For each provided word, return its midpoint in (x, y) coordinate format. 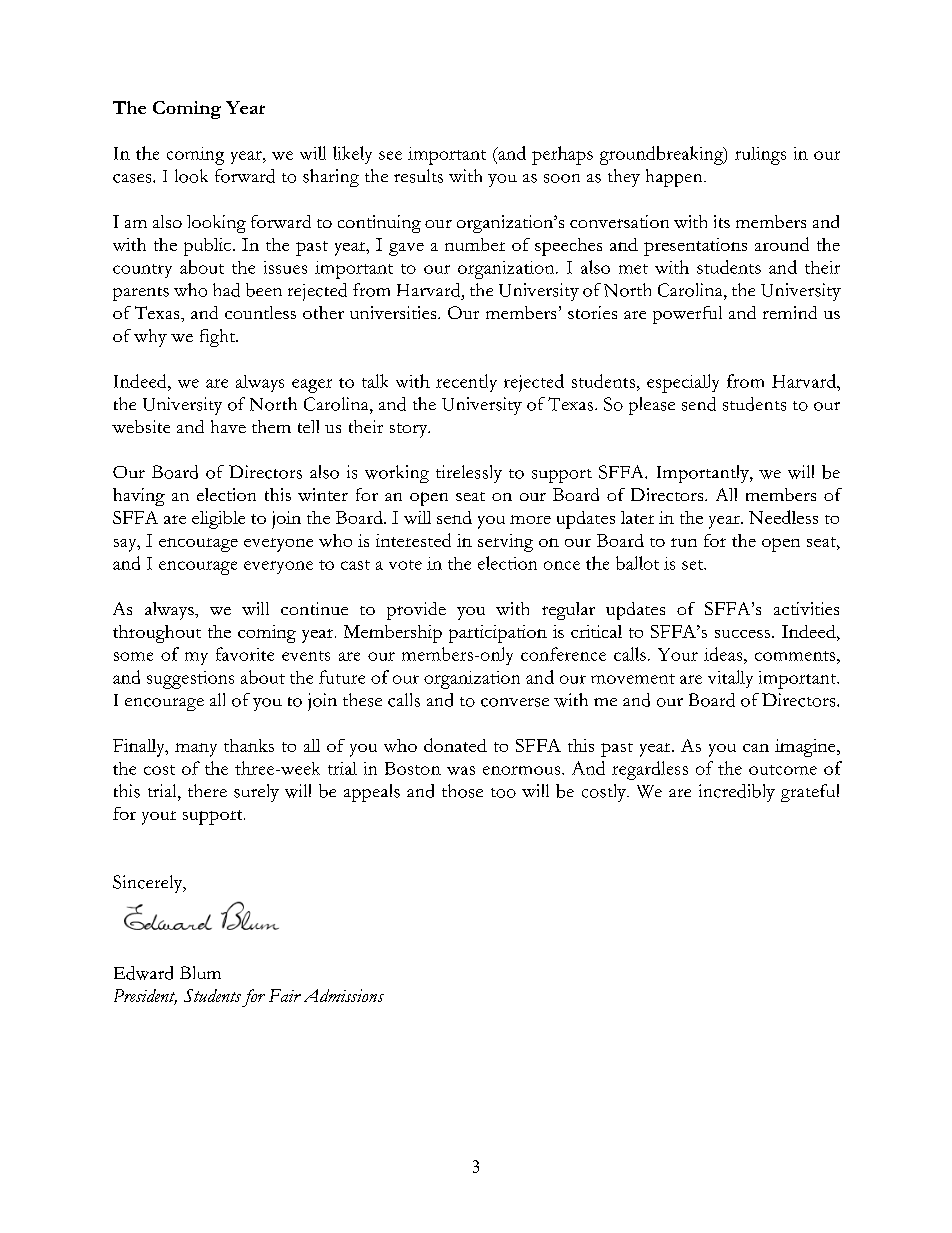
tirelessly (469, 474)
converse (515, 702)
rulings (760, 156)
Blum (200, 972)
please (652, 406)
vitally (730, 679)
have (228, 426)
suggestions (190, 680)
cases (133, 178)
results (418, 176)
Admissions (344, 995)
